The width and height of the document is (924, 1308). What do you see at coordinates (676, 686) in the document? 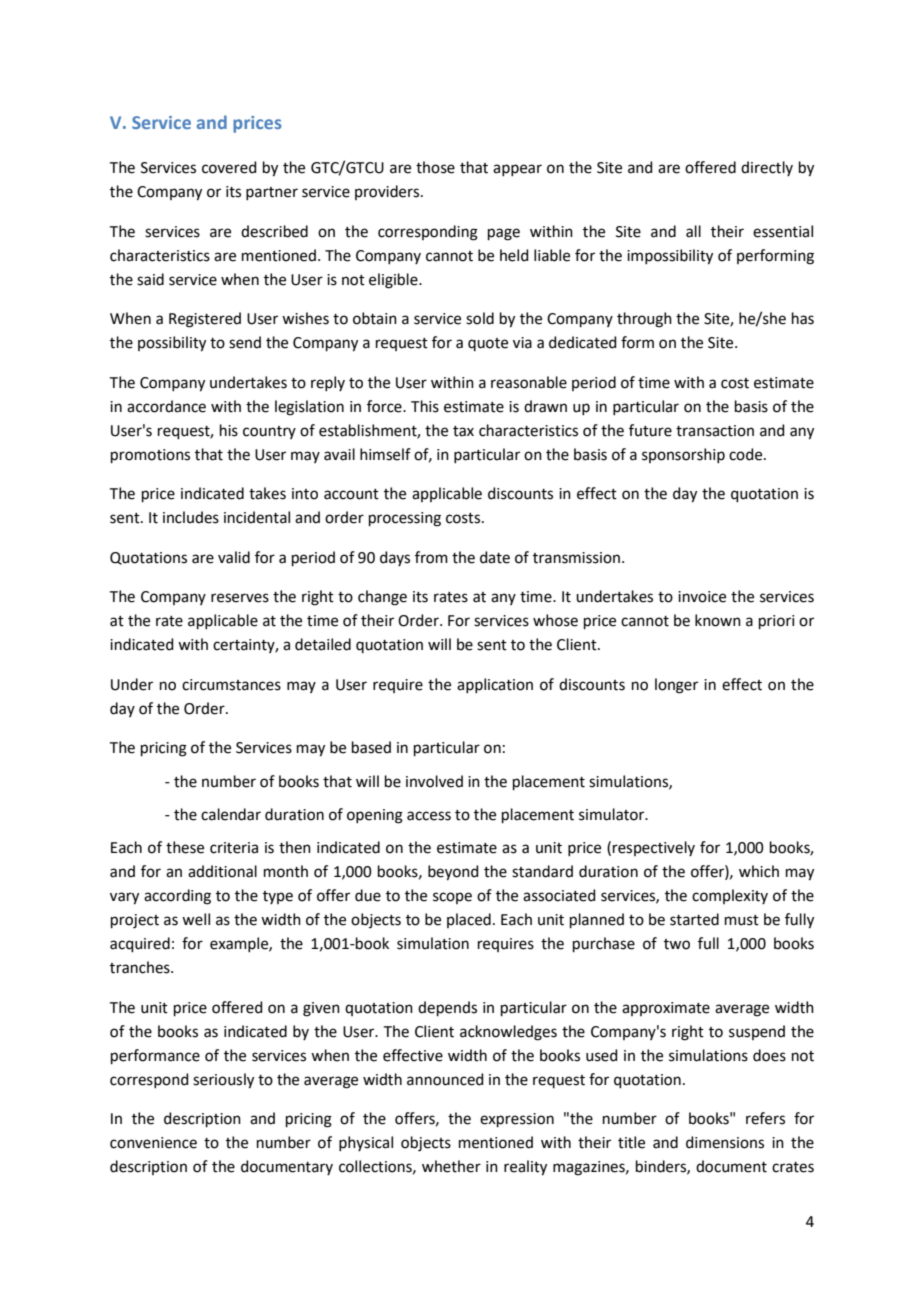
I see `longer` at bounding box center [676, 686].
